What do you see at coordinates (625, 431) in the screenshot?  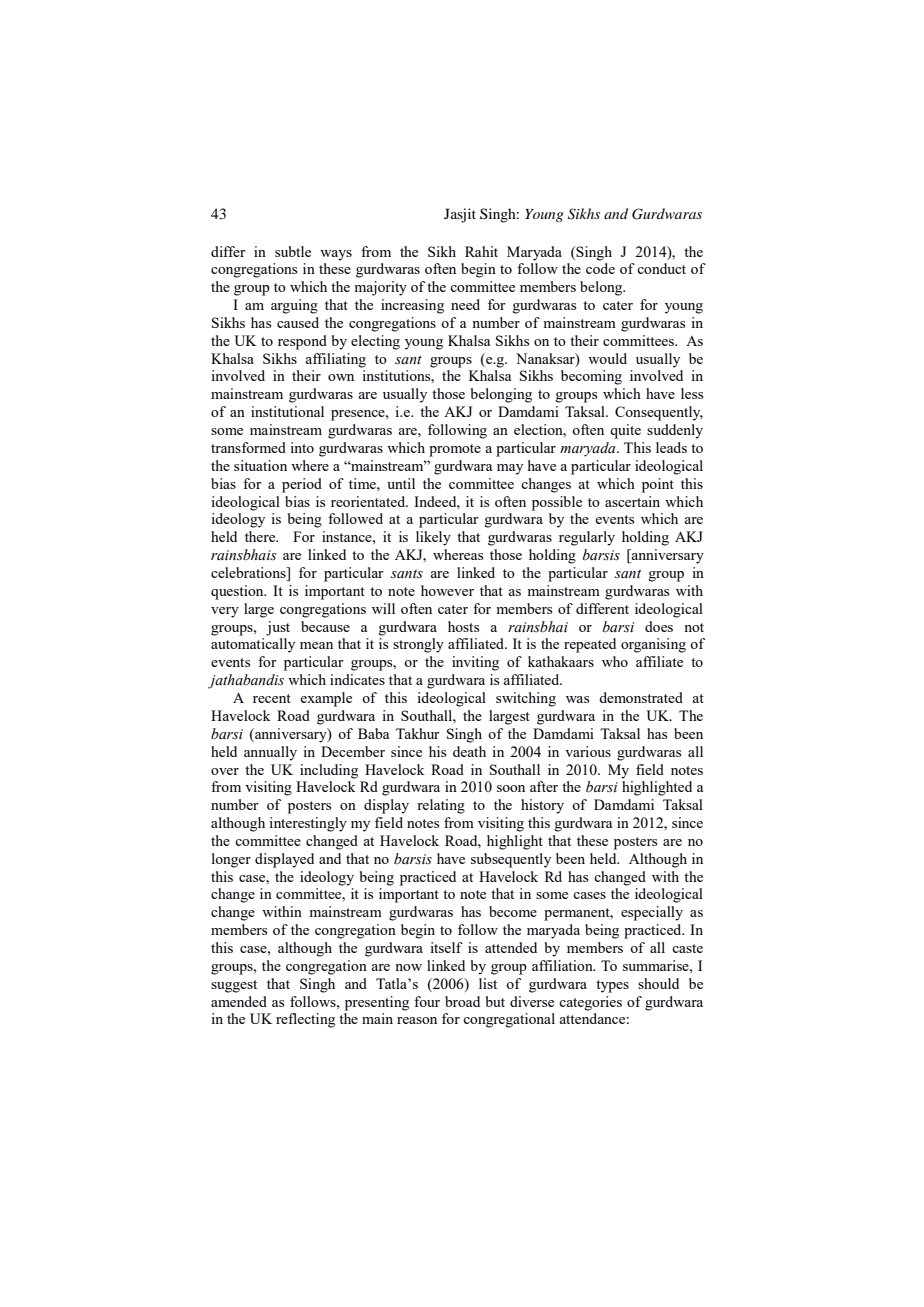 I see `quite` at bounding box center [625, 431].
